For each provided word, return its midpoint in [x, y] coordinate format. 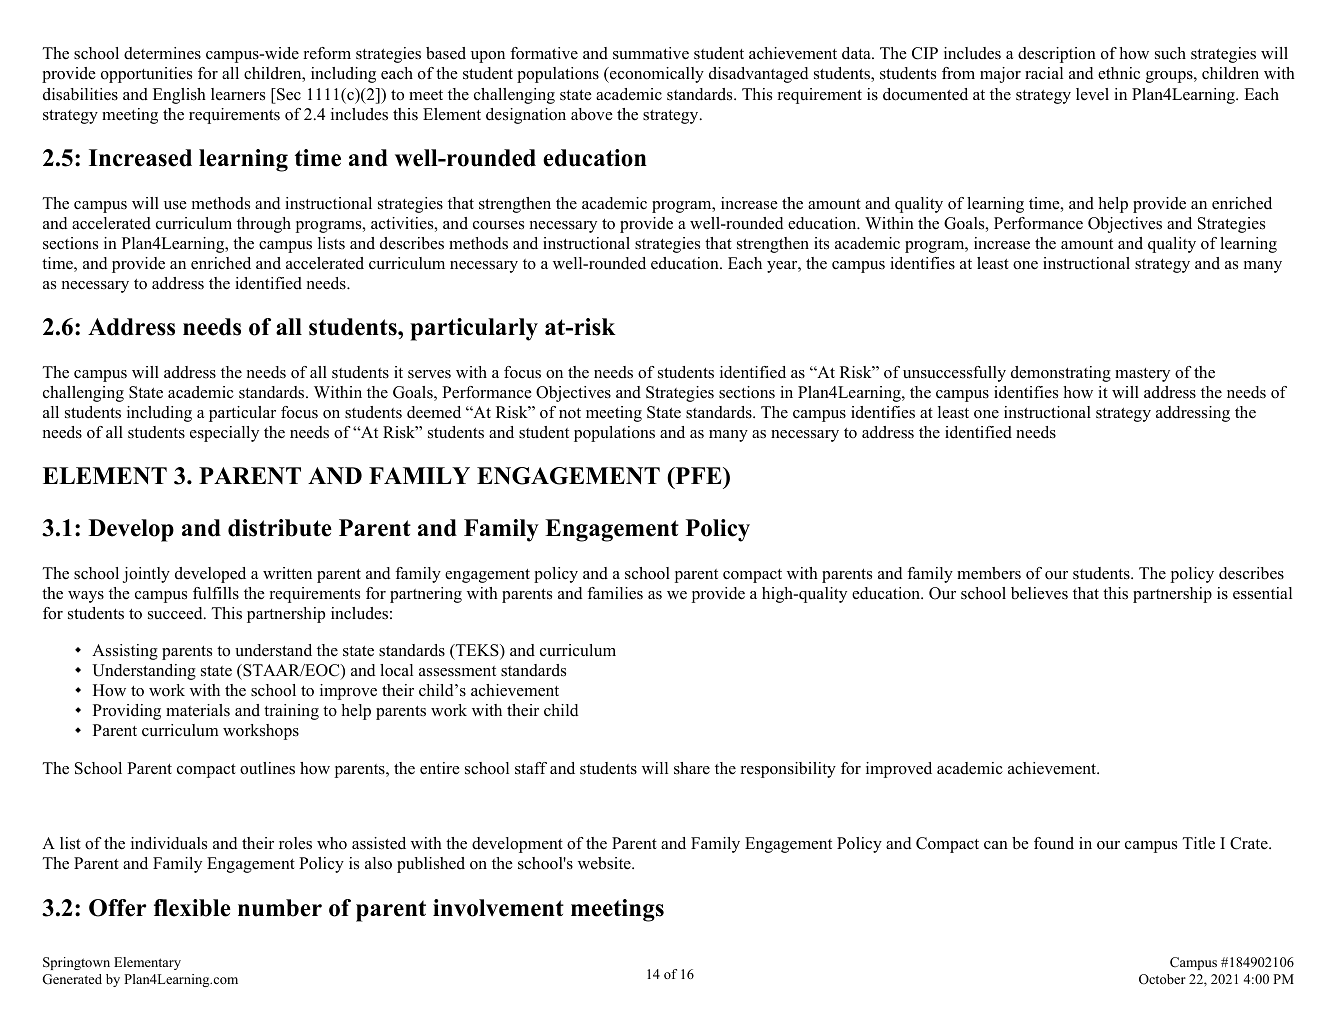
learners [238, 94]
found [1054, 843]
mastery [1142, 375]
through [264, 225]
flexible [192, 908]
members [989, 573]
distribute [280, 528]
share [692, 768]
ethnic [1119, 73]
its [821, 243]
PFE [698, 475]
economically [656, 75]
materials [198, 710]
